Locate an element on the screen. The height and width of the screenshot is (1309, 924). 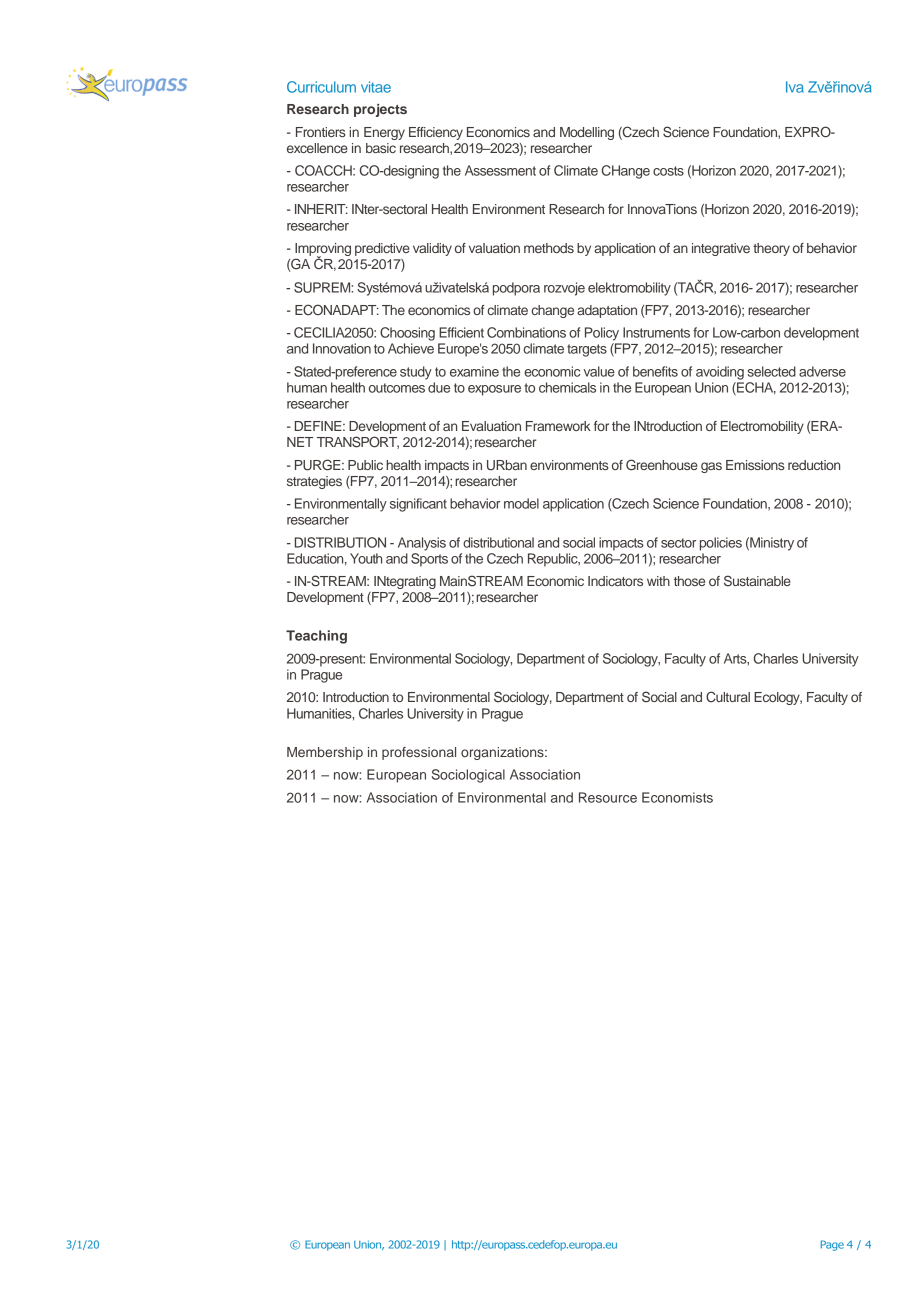
Teaching is located at coordinates (316, 637).
